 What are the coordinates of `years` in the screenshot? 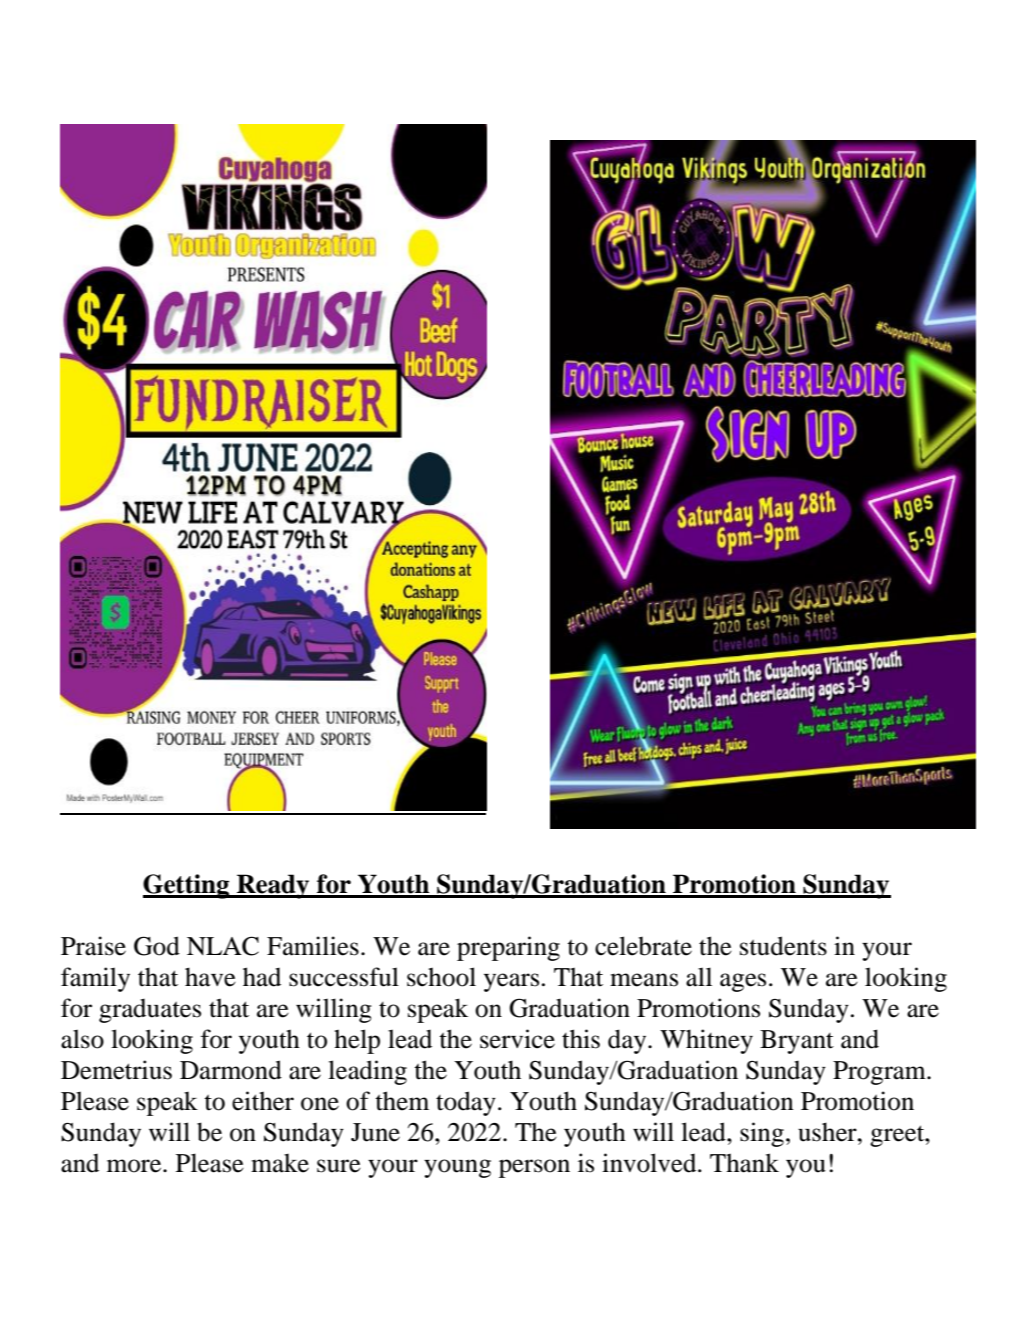 It's located at (511, 982).
